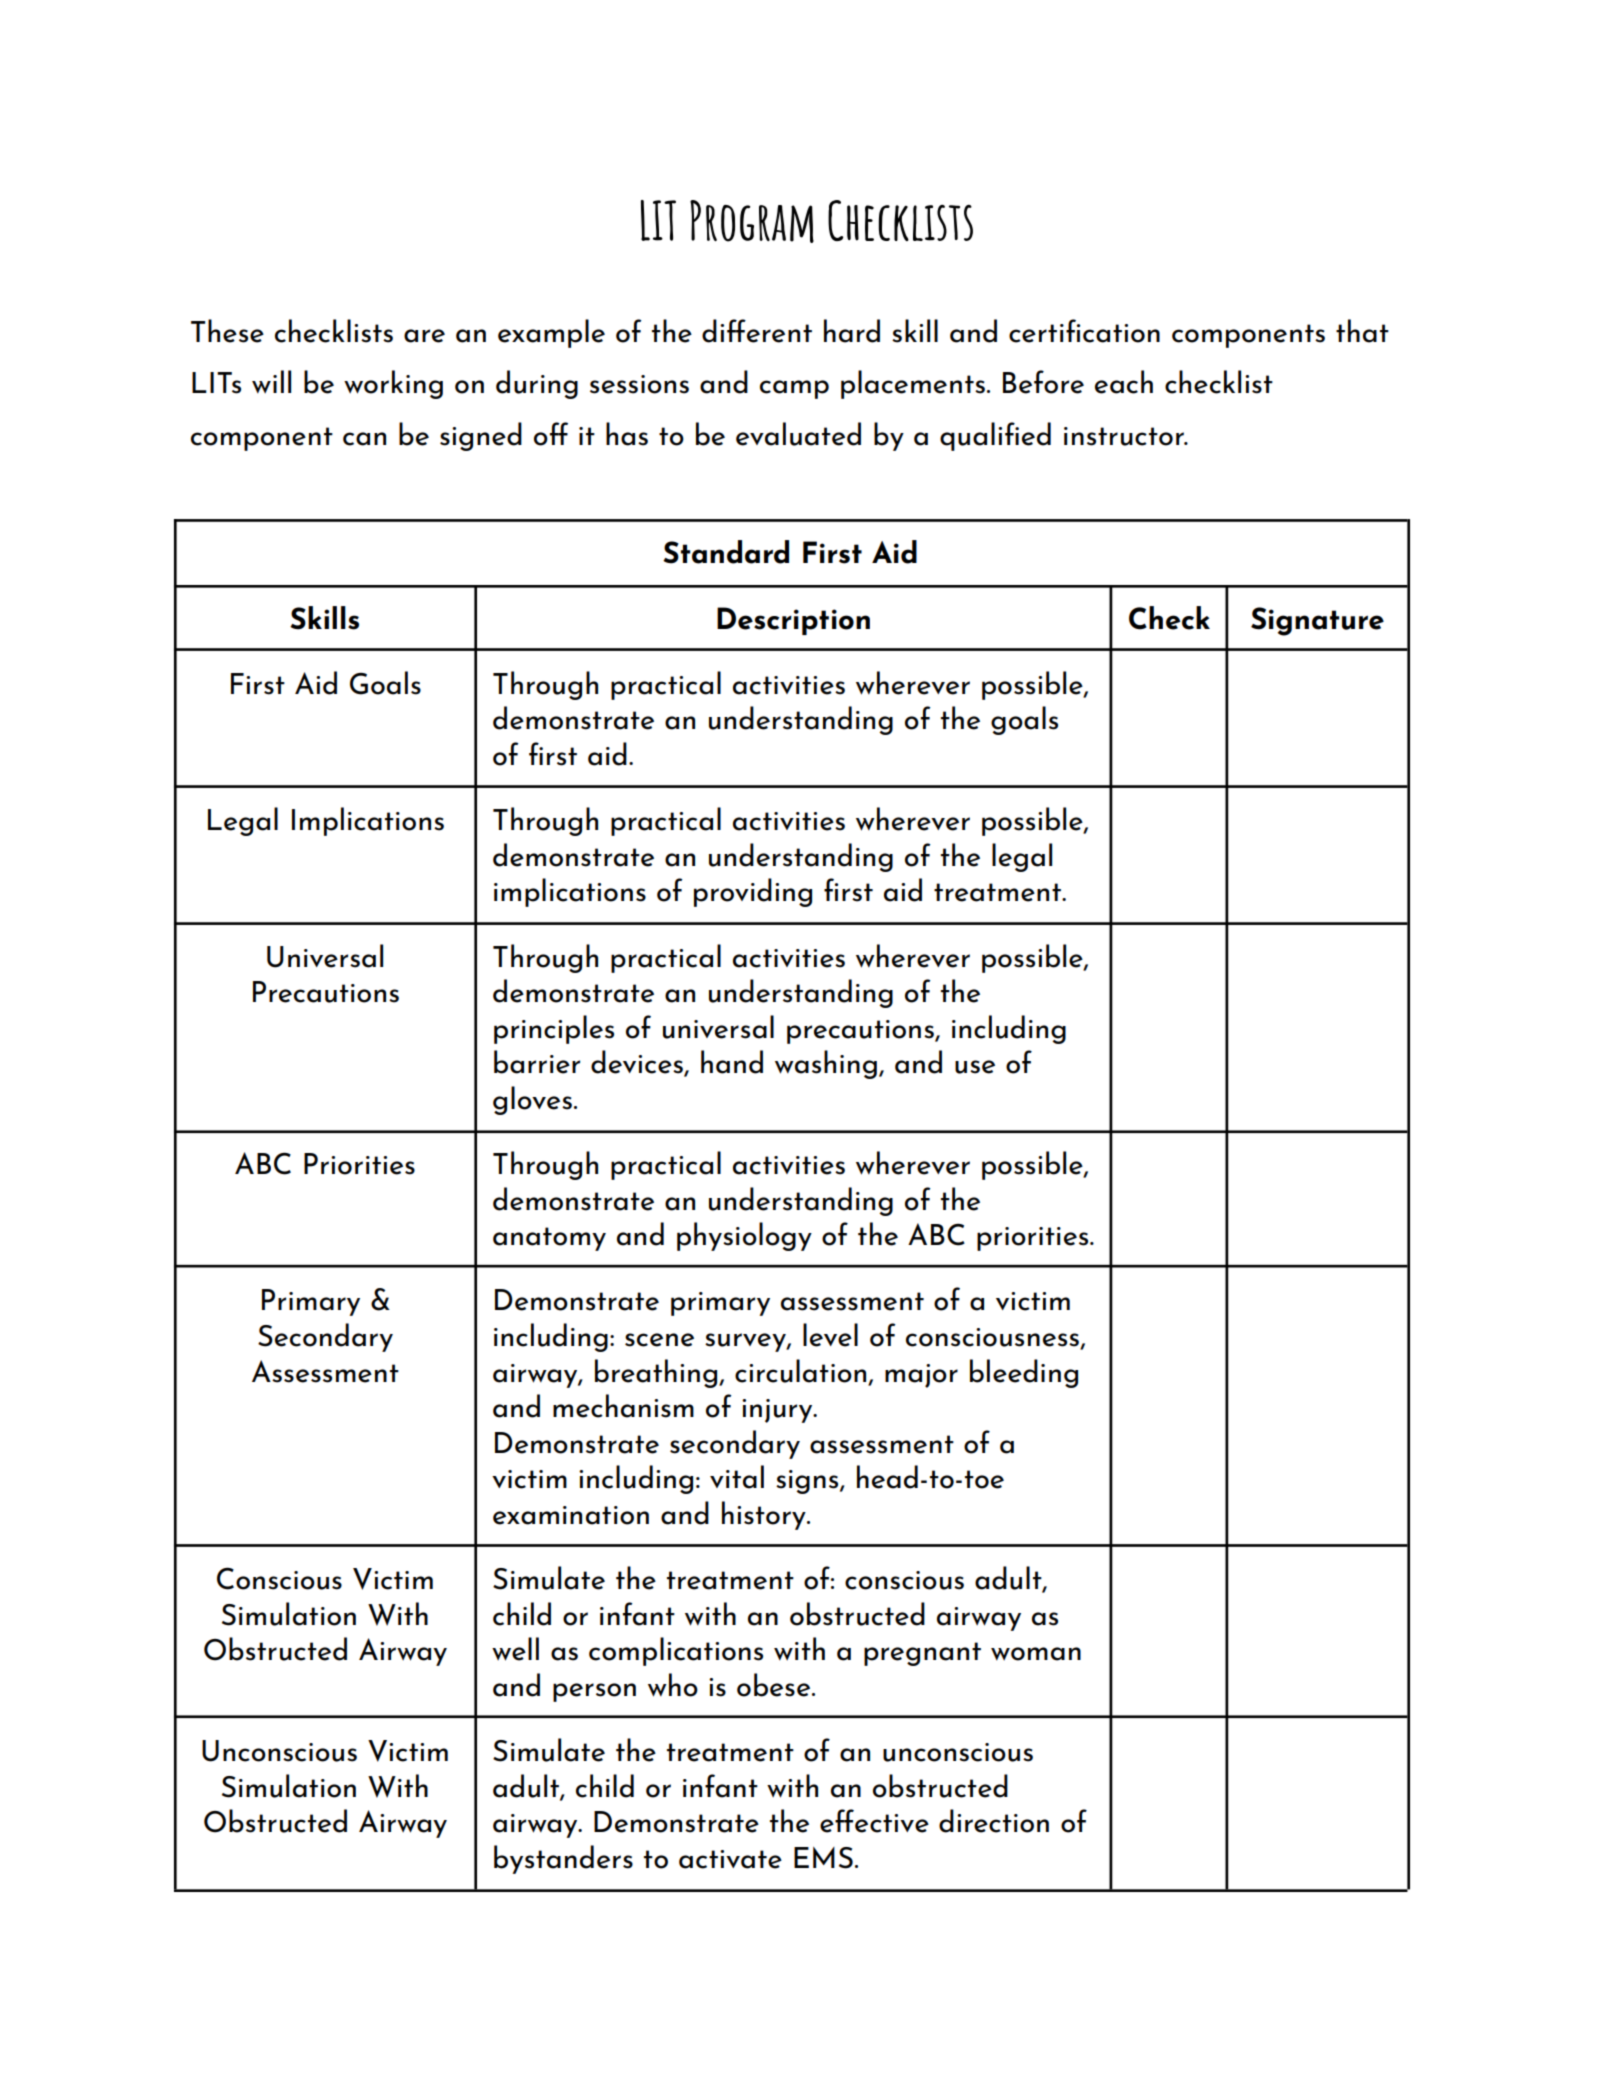  What do you see at coordinates (563, 1859) in the screenshot?
I see `bystanders` at bounding box center [563, 1859].
